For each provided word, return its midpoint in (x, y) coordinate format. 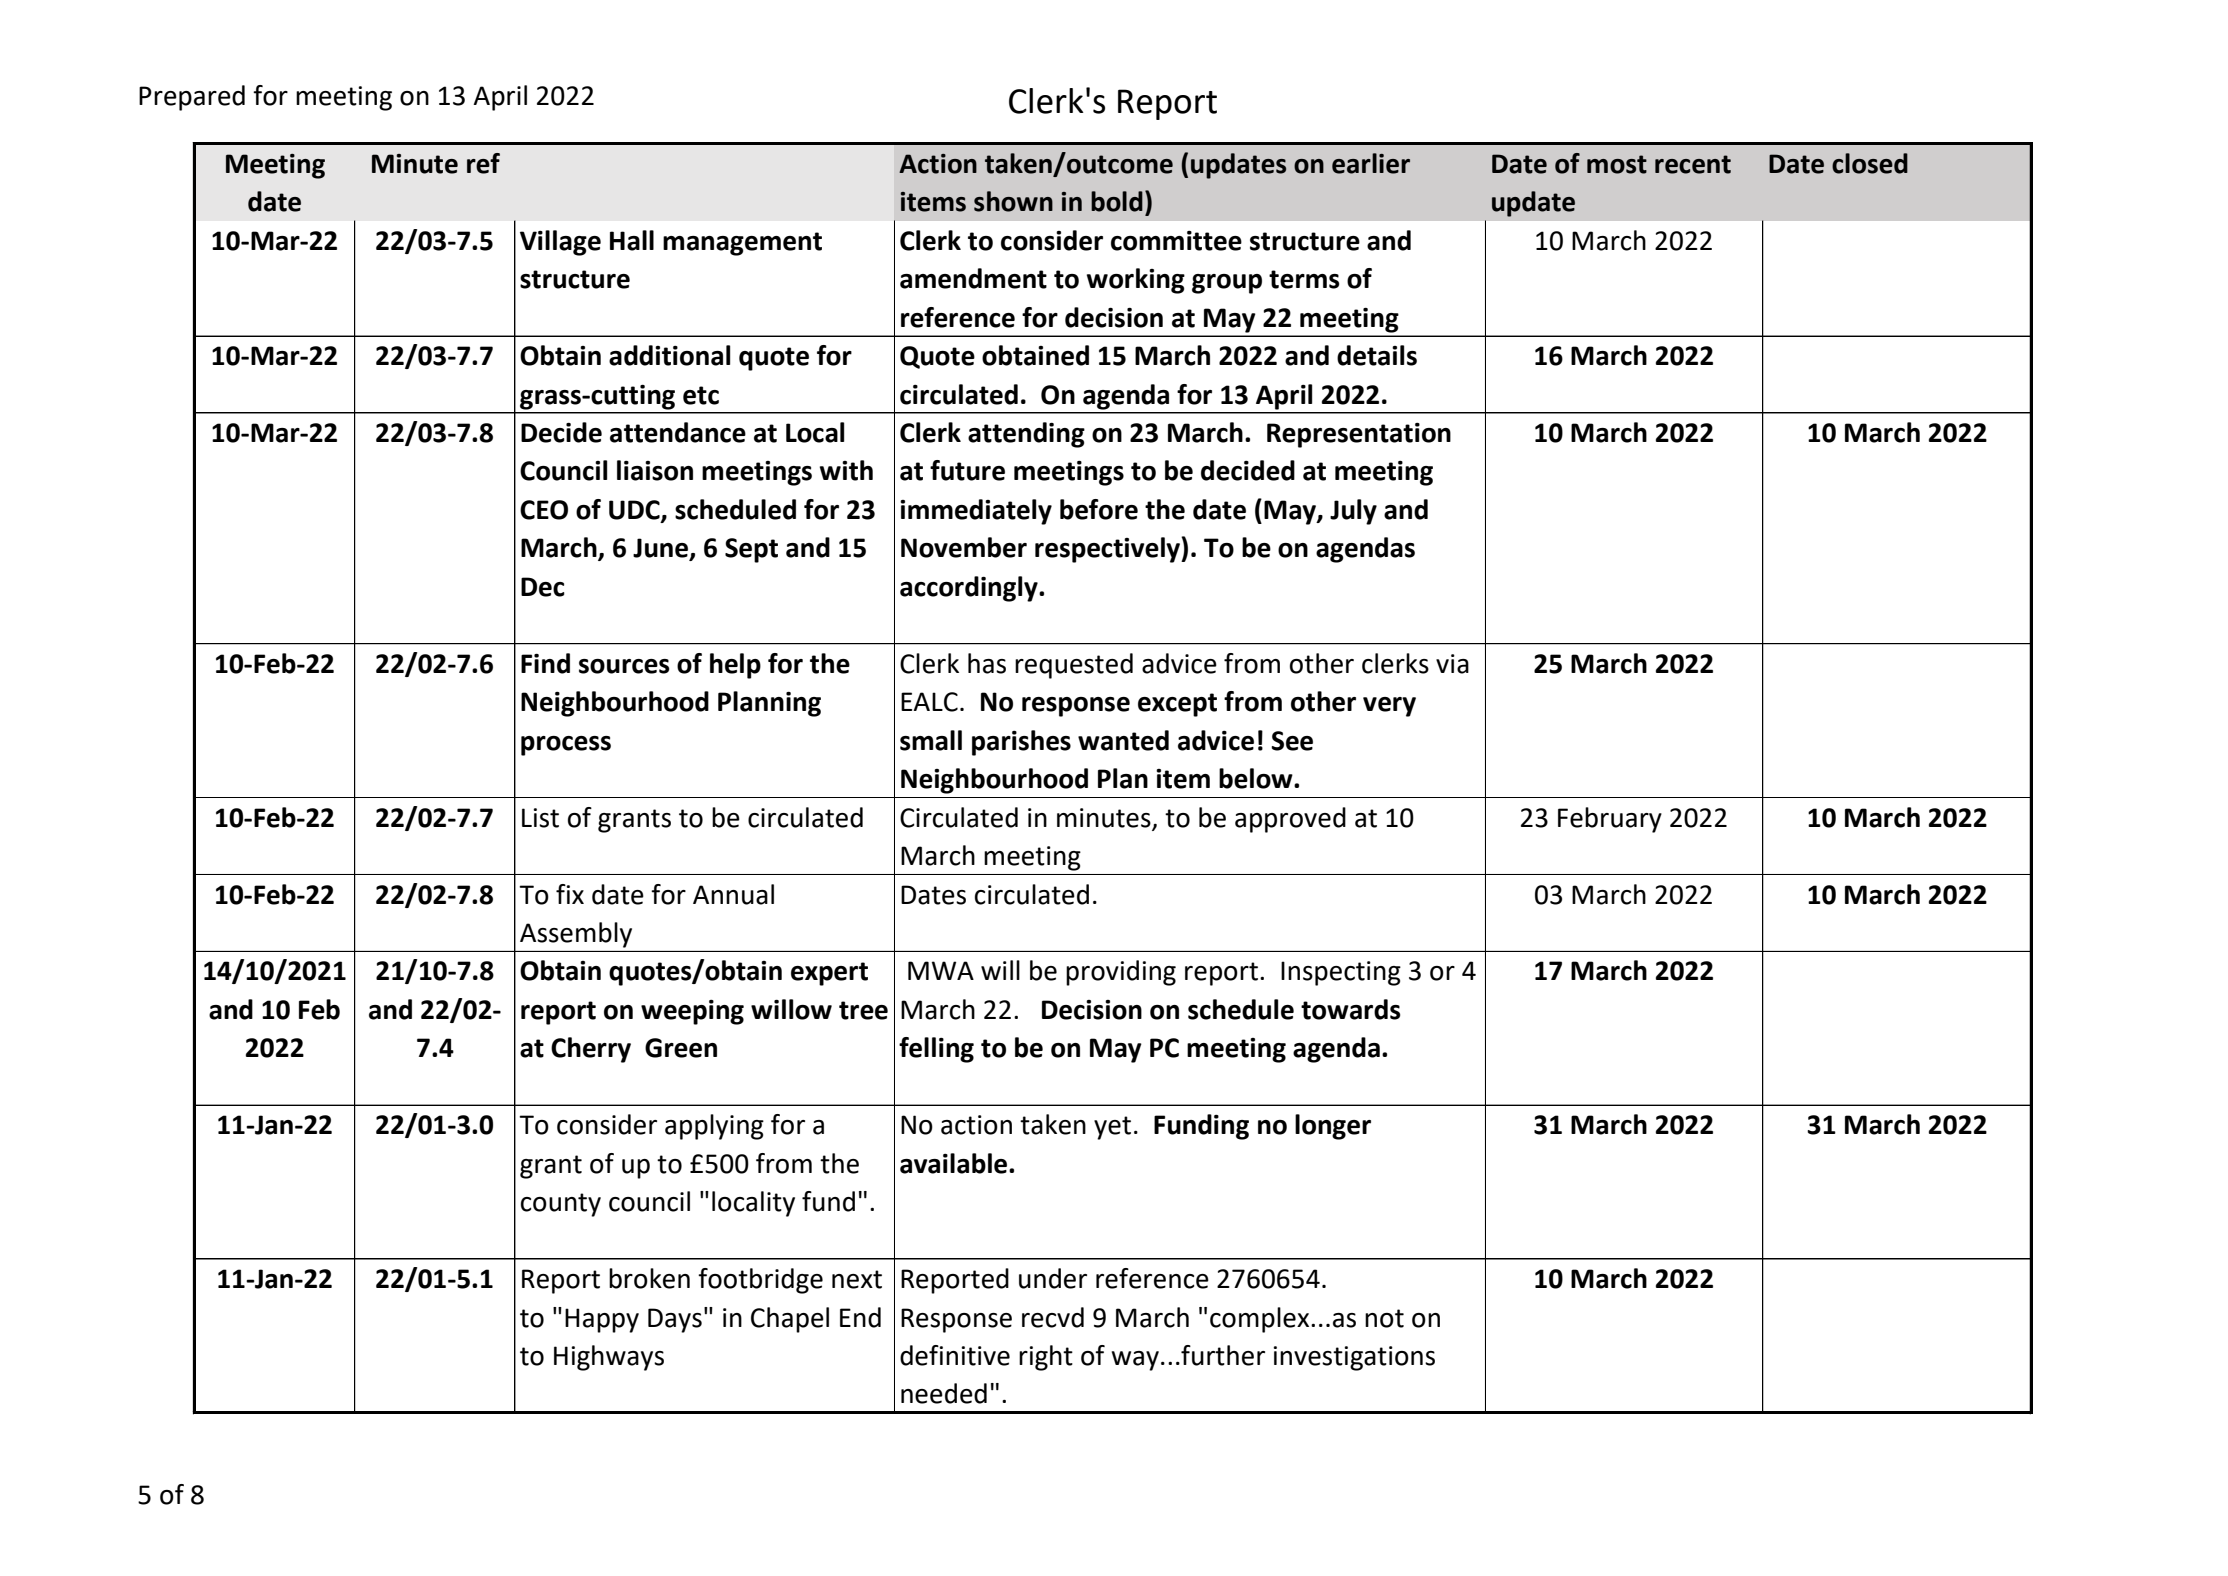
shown (1013, 201)
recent (1693, 164)
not (1384, 1318)
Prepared (192, 98)
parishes (1021, 743)
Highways (609, 1358)
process (566, 746)
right (1046, 1358)
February (1610, 820)
